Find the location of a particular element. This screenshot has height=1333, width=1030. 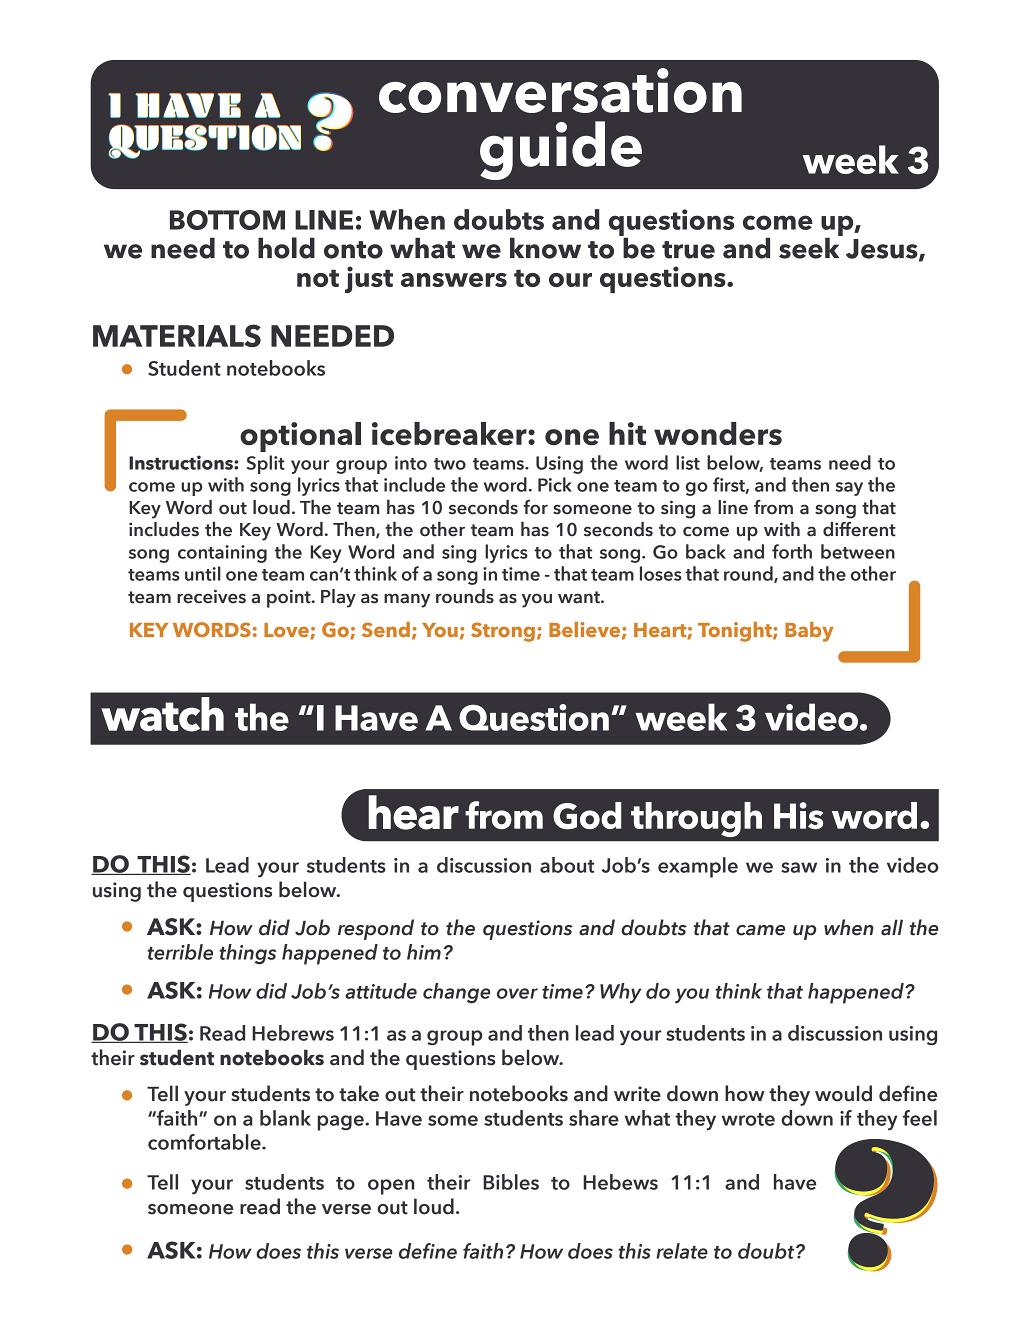

between is located at coordinates (858, 551).
